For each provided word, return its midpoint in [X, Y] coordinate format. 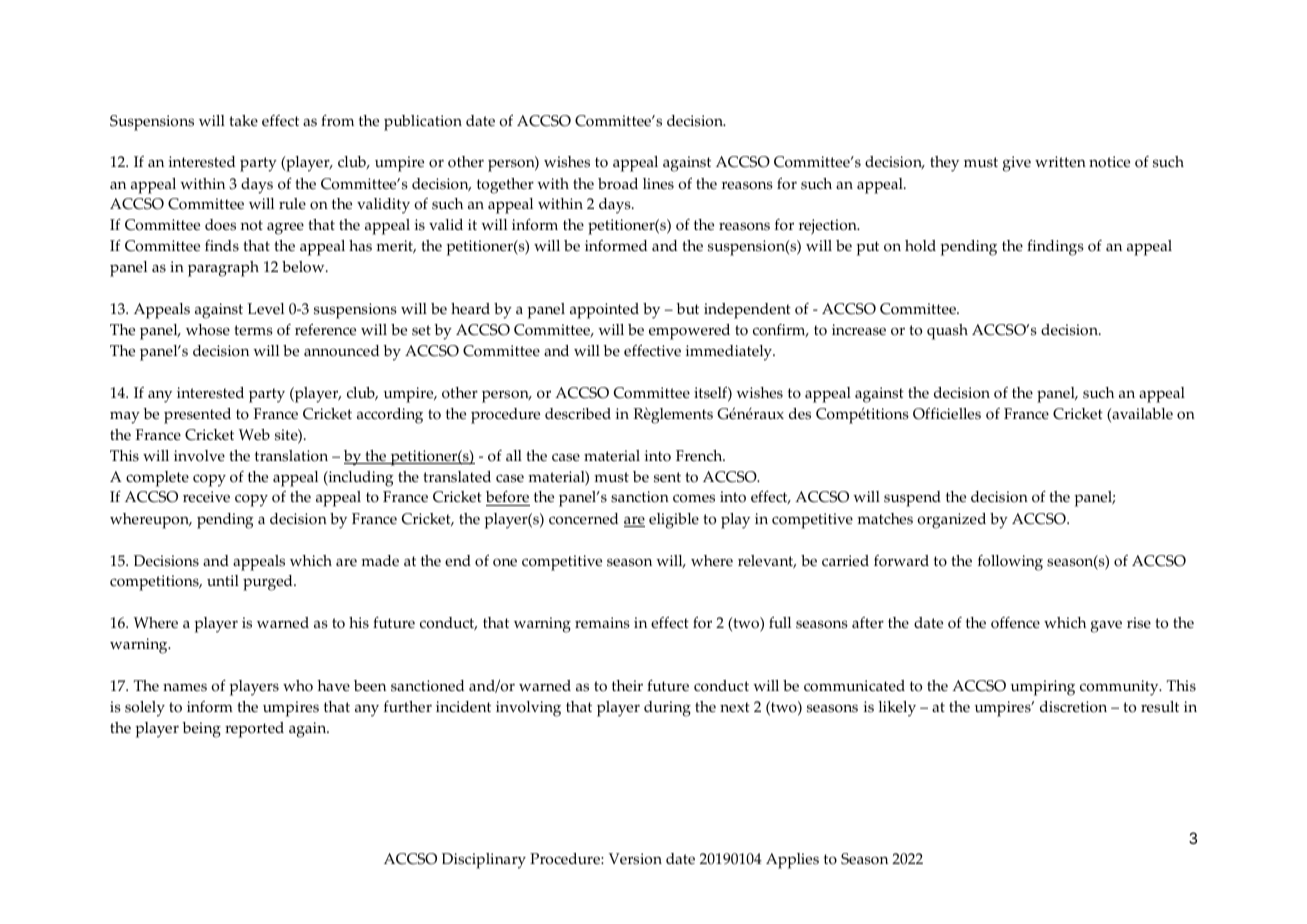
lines [658, 184]
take [243, 121]
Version [635, 859]
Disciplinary [484, 861]
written [1060, 162]
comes [694, 498]
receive [206, 497]
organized [951, 521]
